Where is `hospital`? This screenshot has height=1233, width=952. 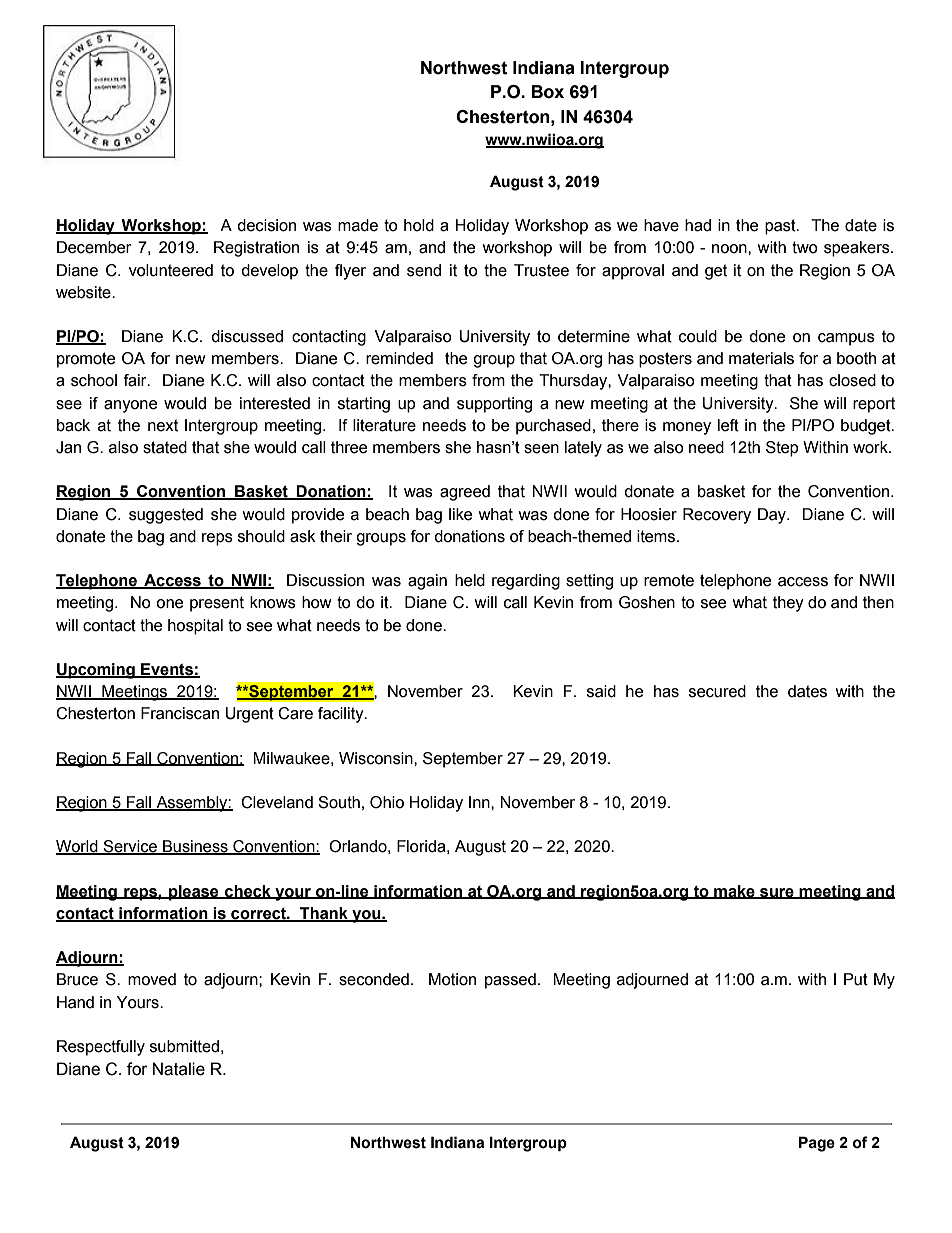 hospital is located at coordinates (195, 627).
